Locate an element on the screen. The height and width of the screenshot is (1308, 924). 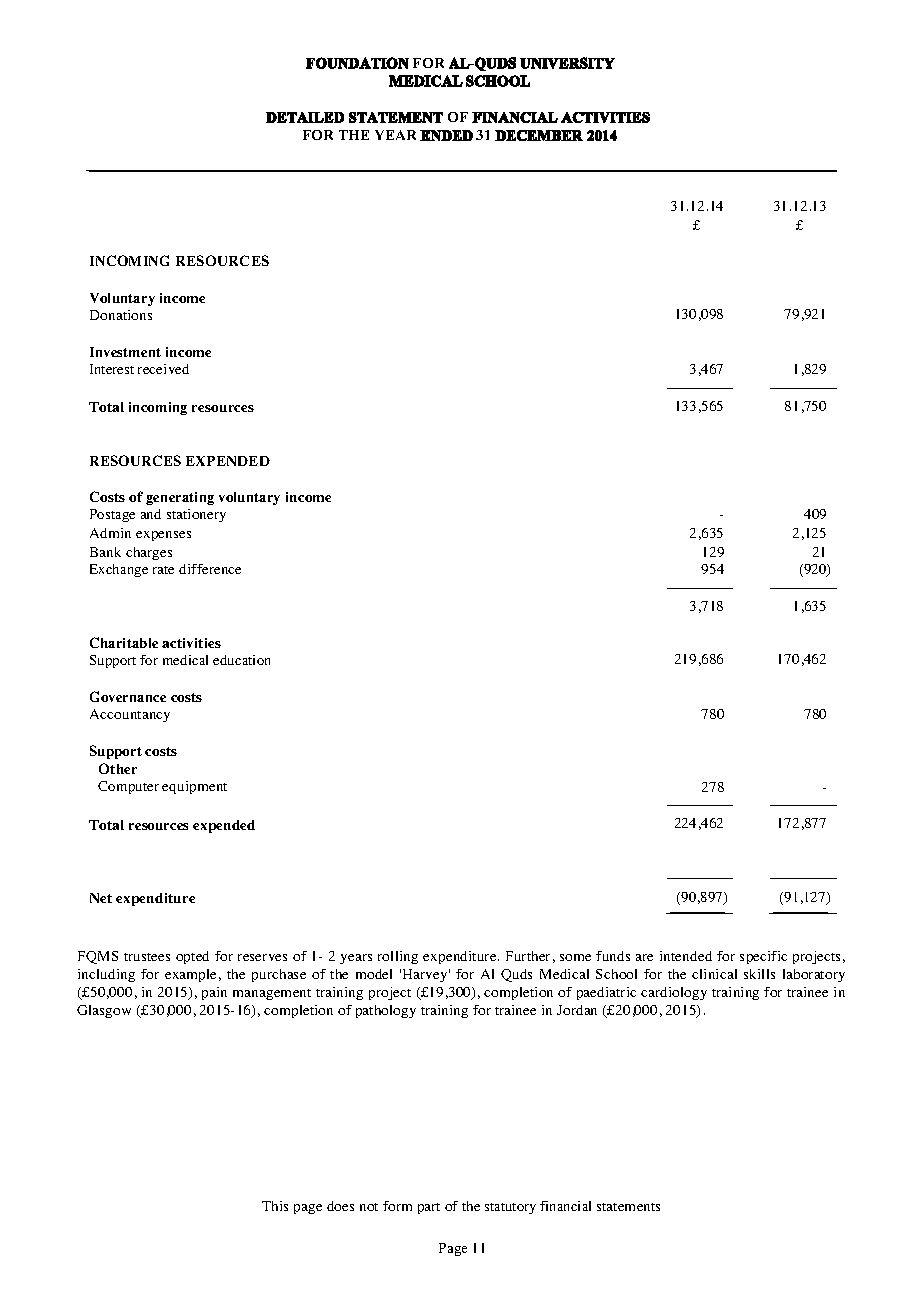
Investment is located at coordinates (125, 352).
